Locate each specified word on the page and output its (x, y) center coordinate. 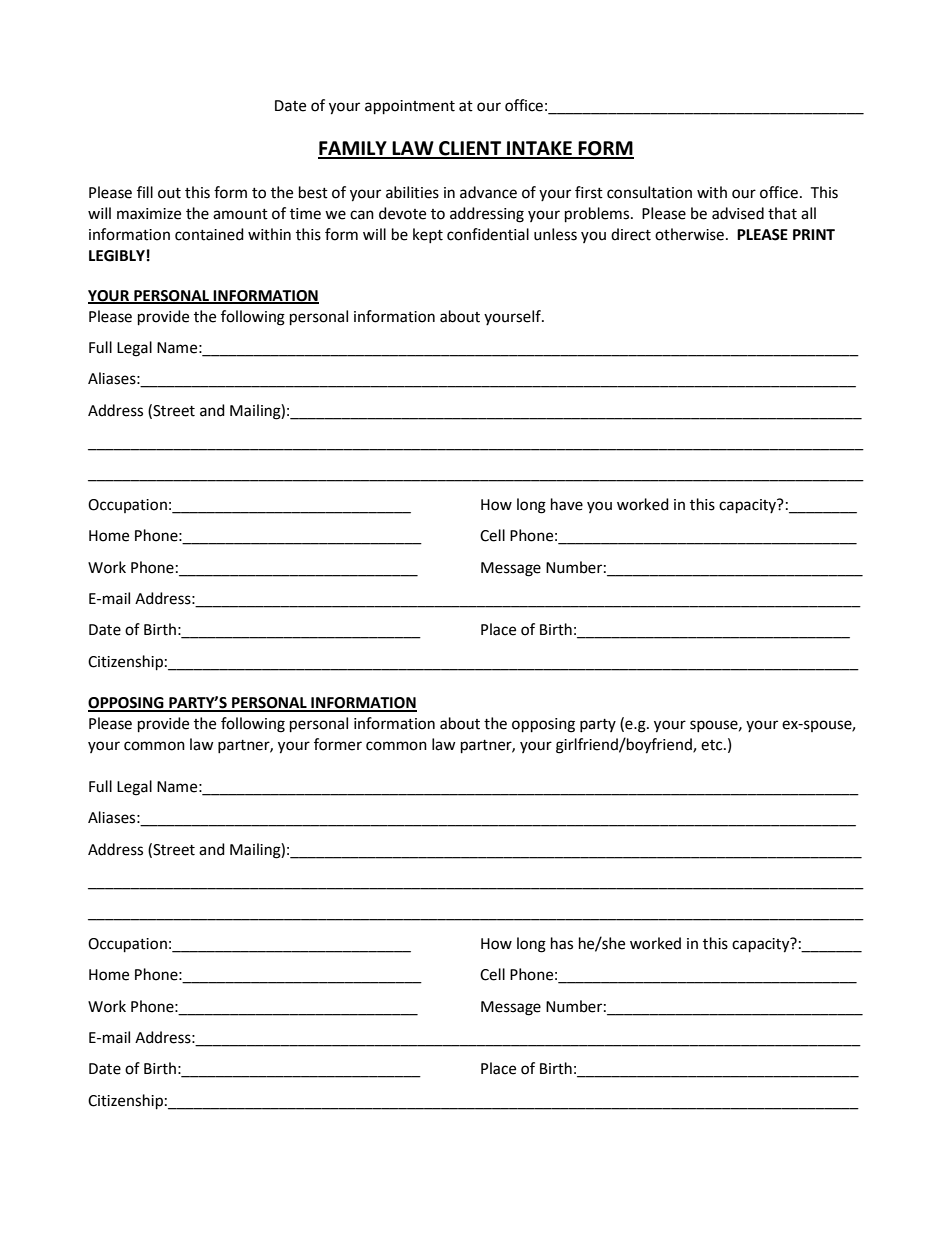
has (562, 943)
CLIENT (470, 149)
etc (713, 745)
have (567, 504)
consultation (649, 192)
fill (145, 192)
